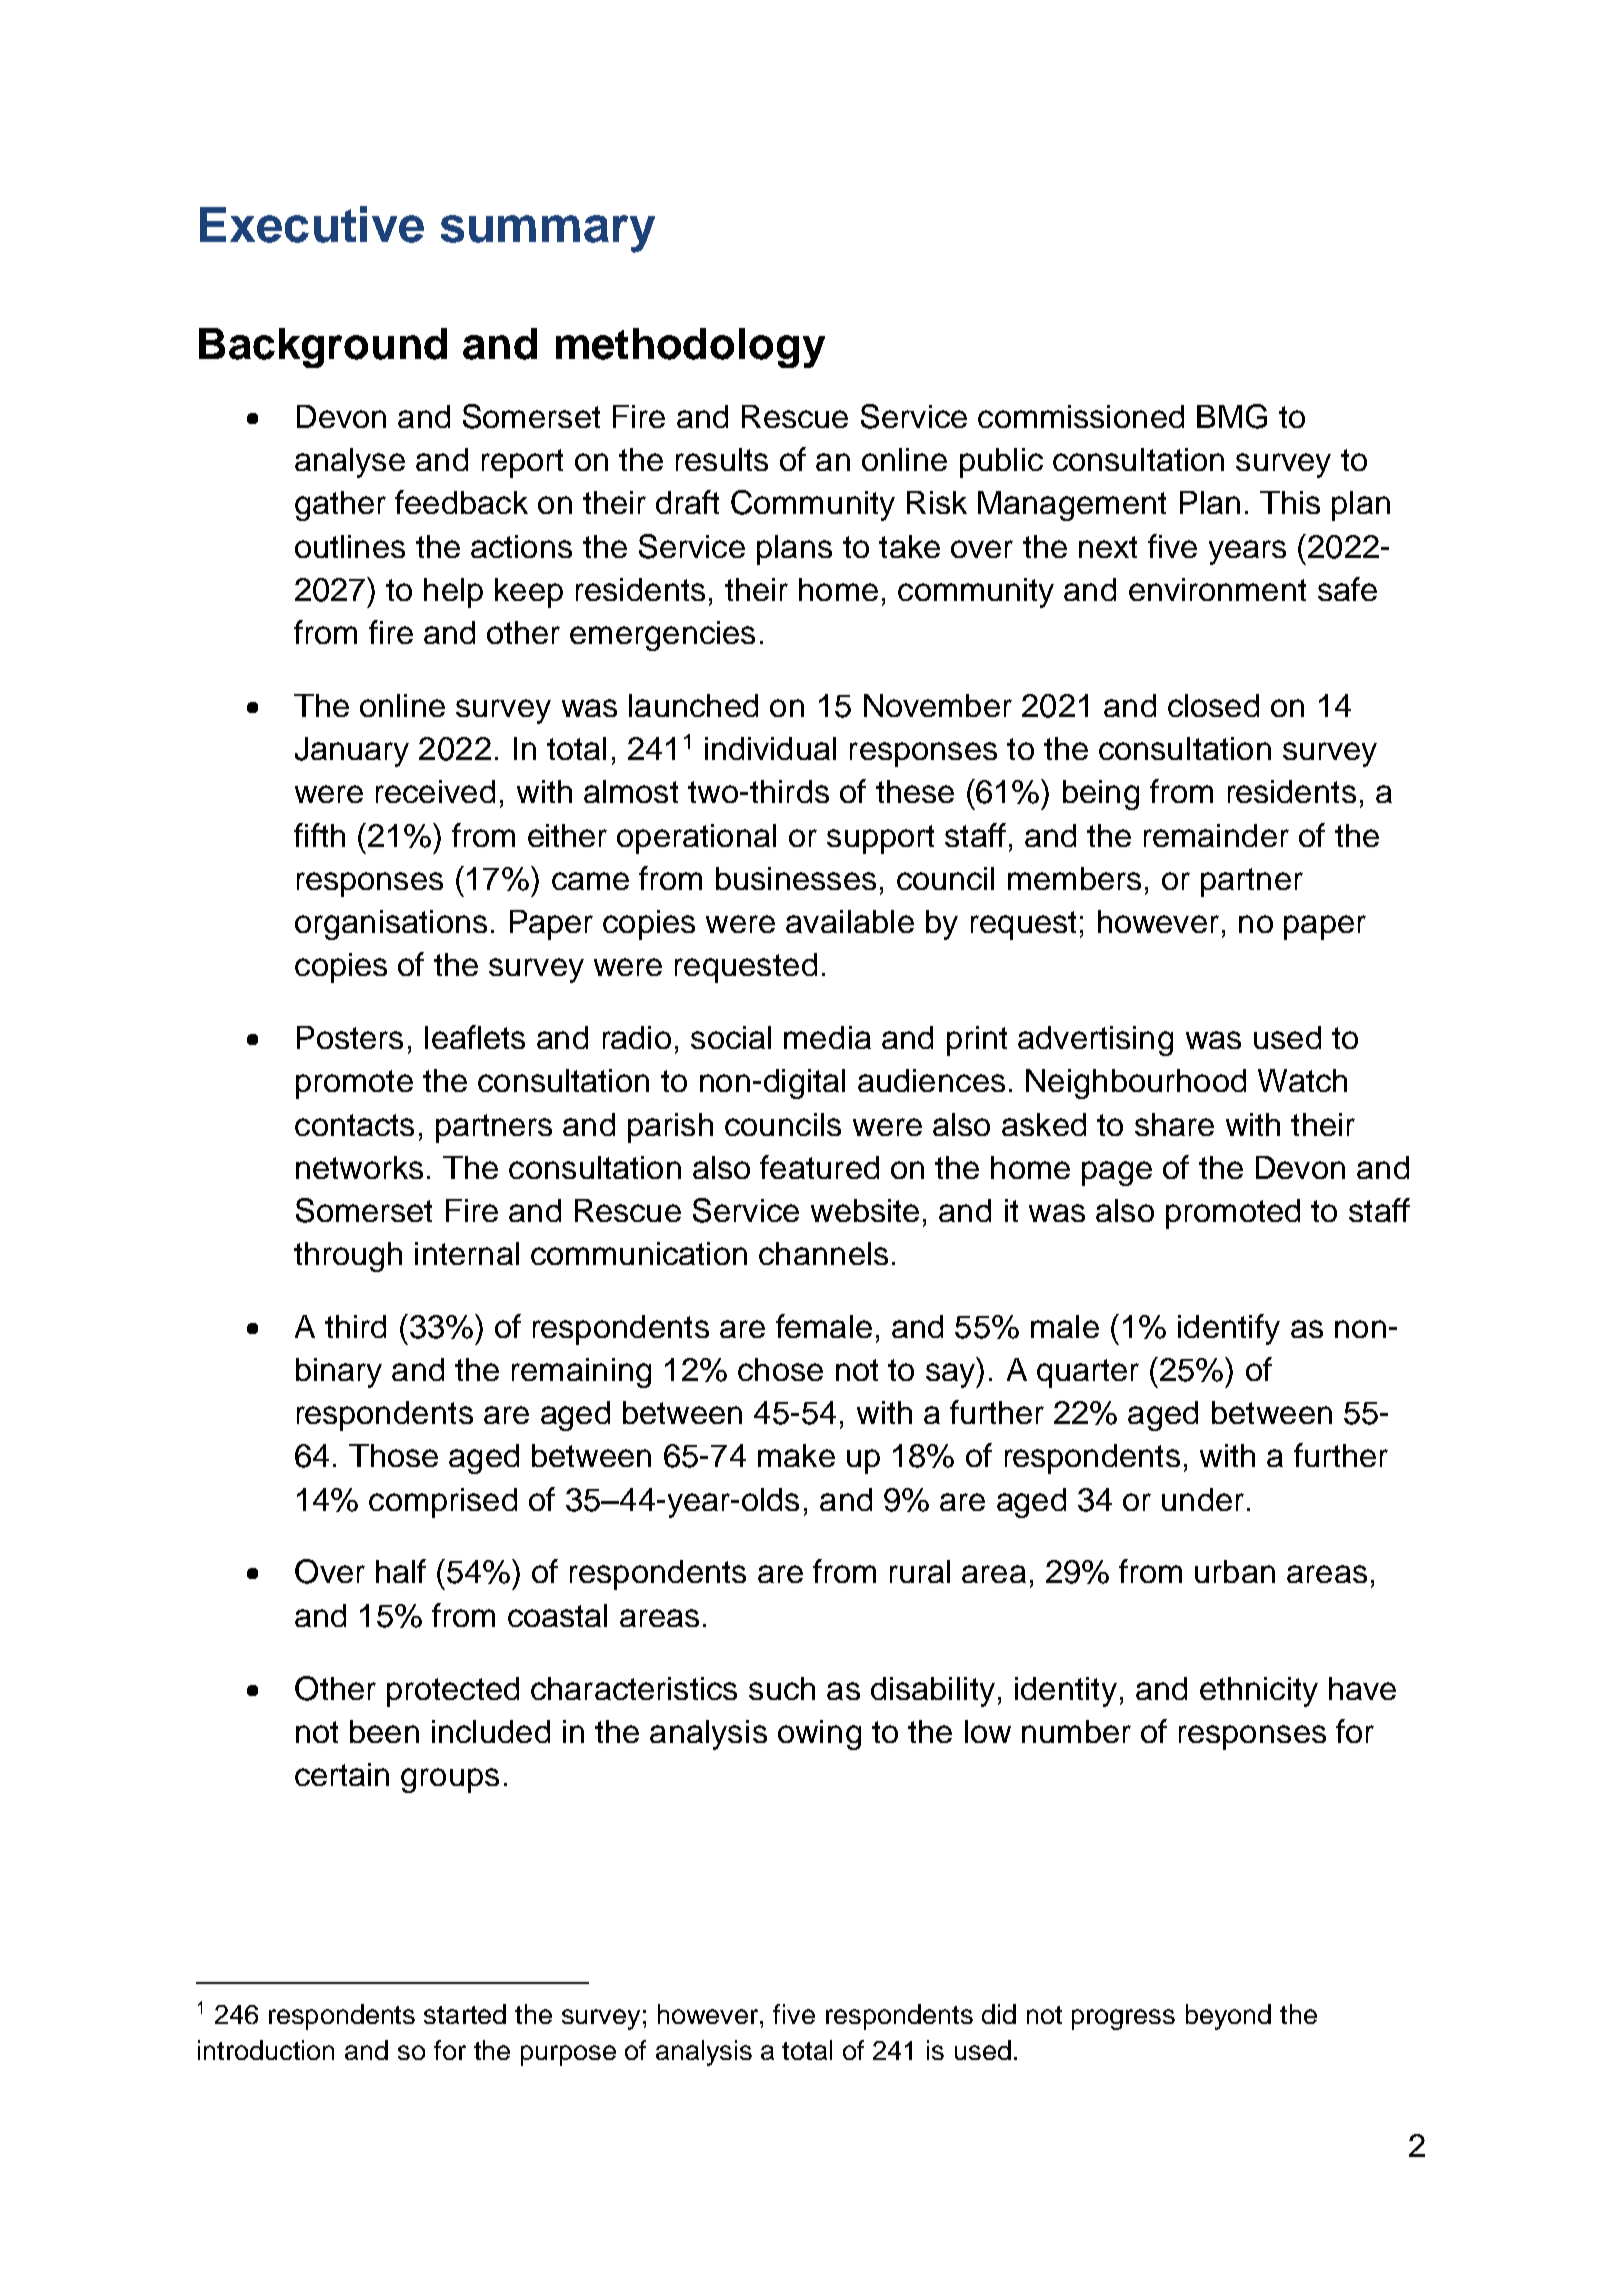 The width and height of the page is (1622, 2293). Describe the element at coordinates (796, 878) in the page. I see `businesses` at that location.
